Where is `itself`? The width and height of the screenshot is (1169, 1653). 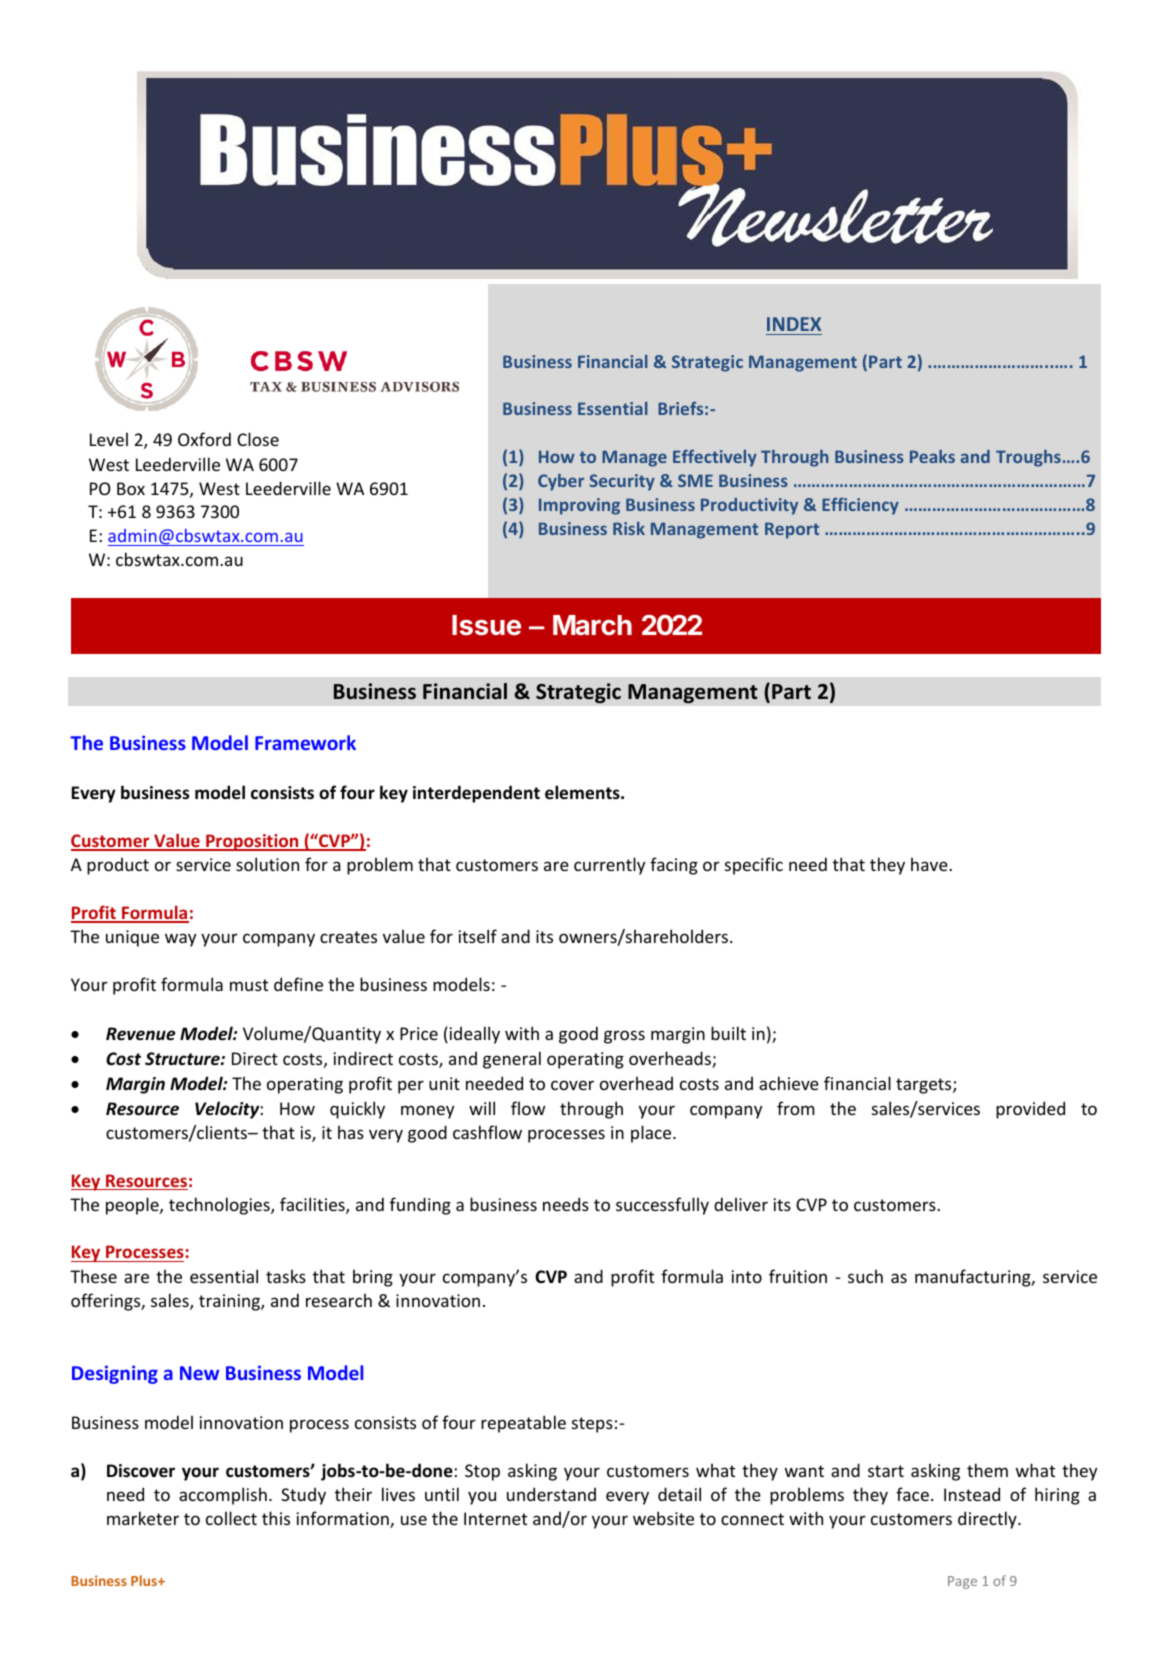
itself is located at coordinates (478, 936).
